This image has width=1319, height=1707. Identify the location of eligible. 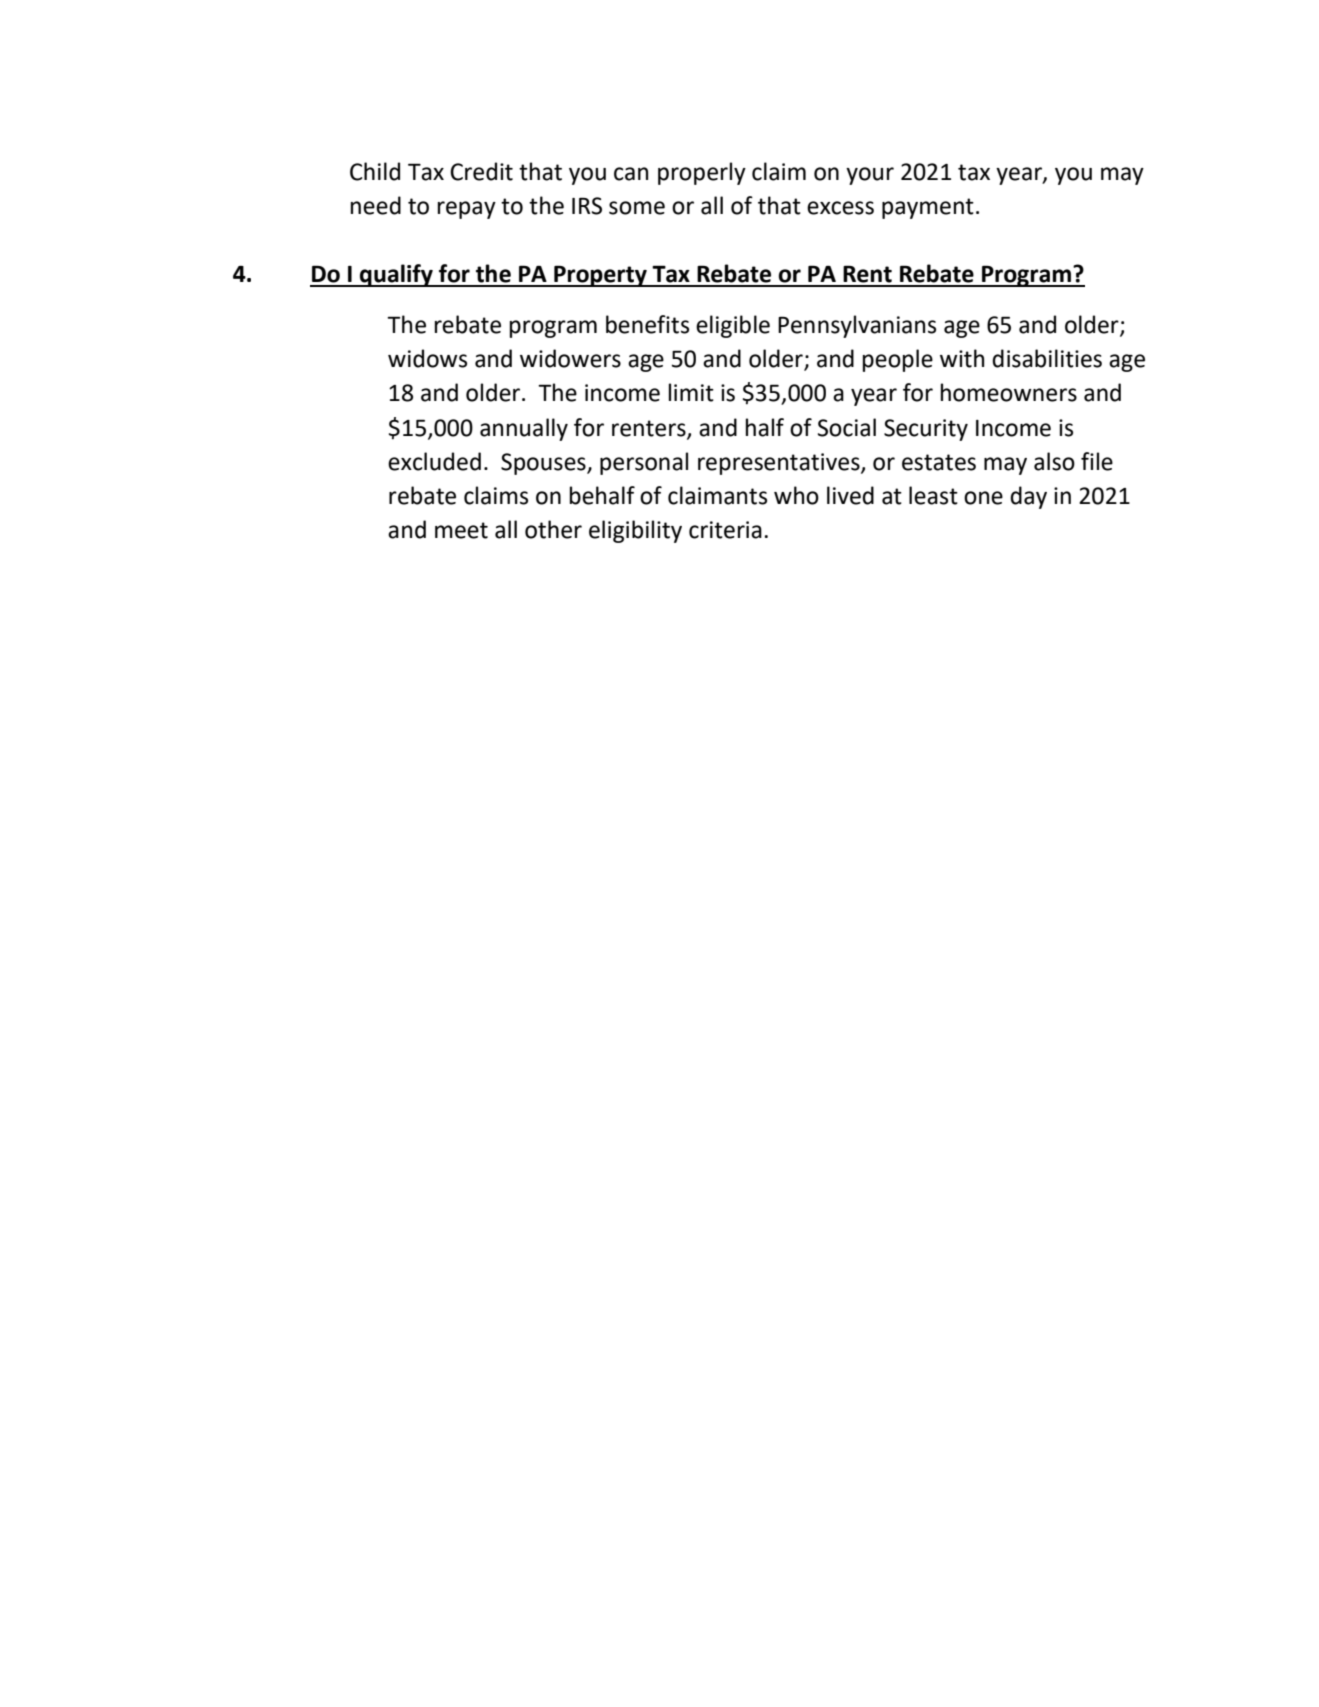
(733, 326).
